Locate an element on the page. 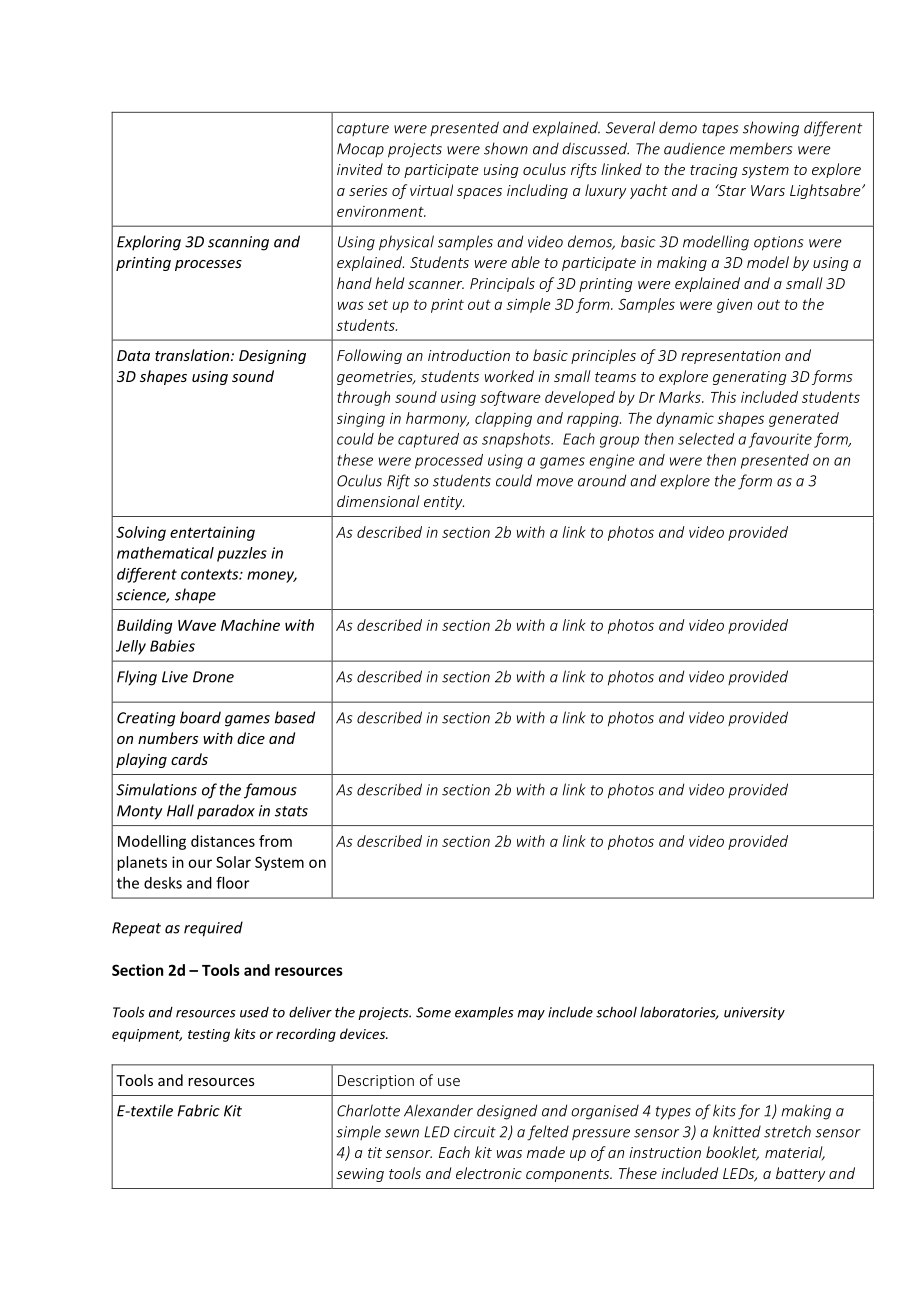 The image size is (924, 1308). paradox is located at coordinates (226, 812).
